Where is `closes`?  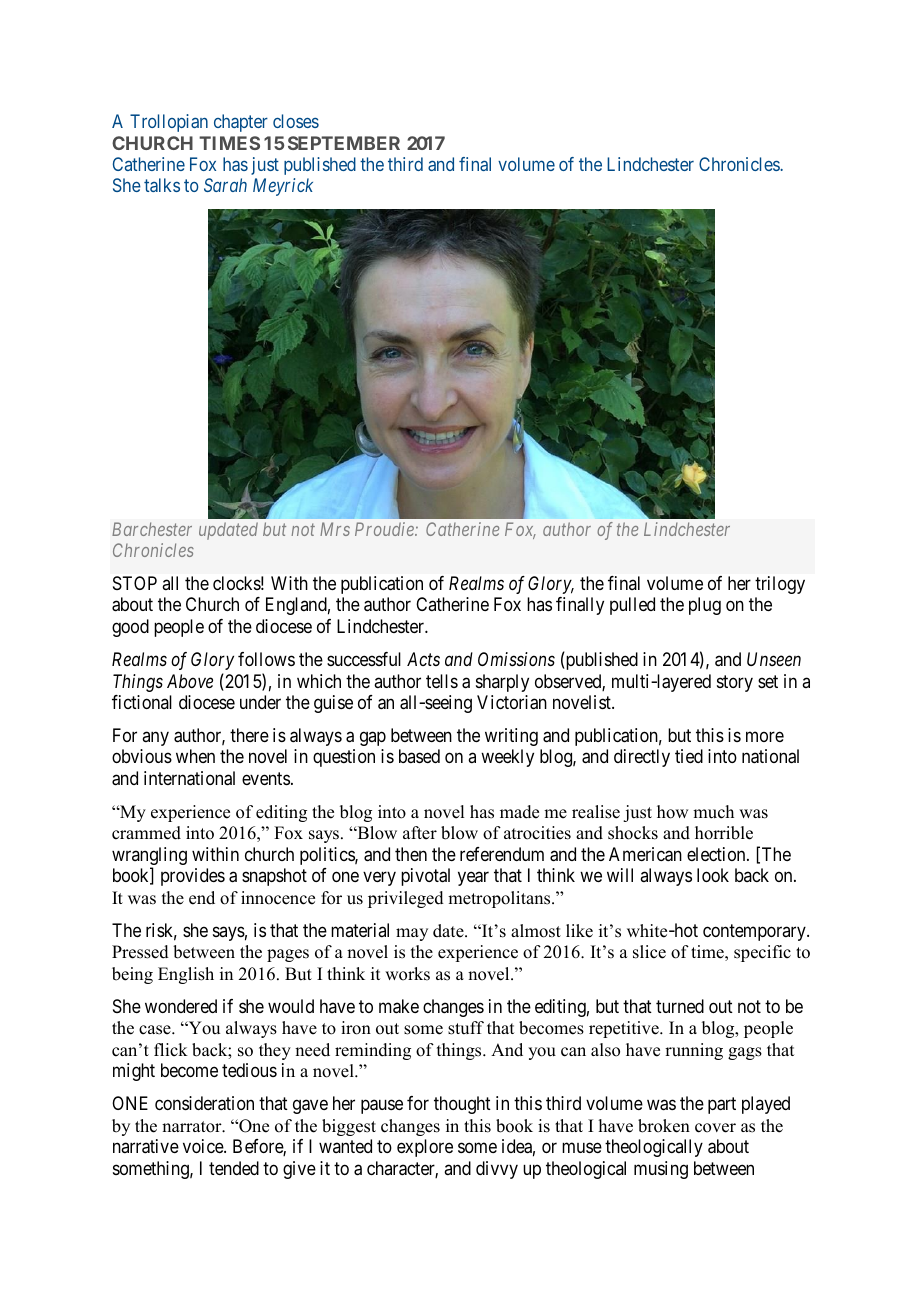
closes is located at coordinates (296, 121).
